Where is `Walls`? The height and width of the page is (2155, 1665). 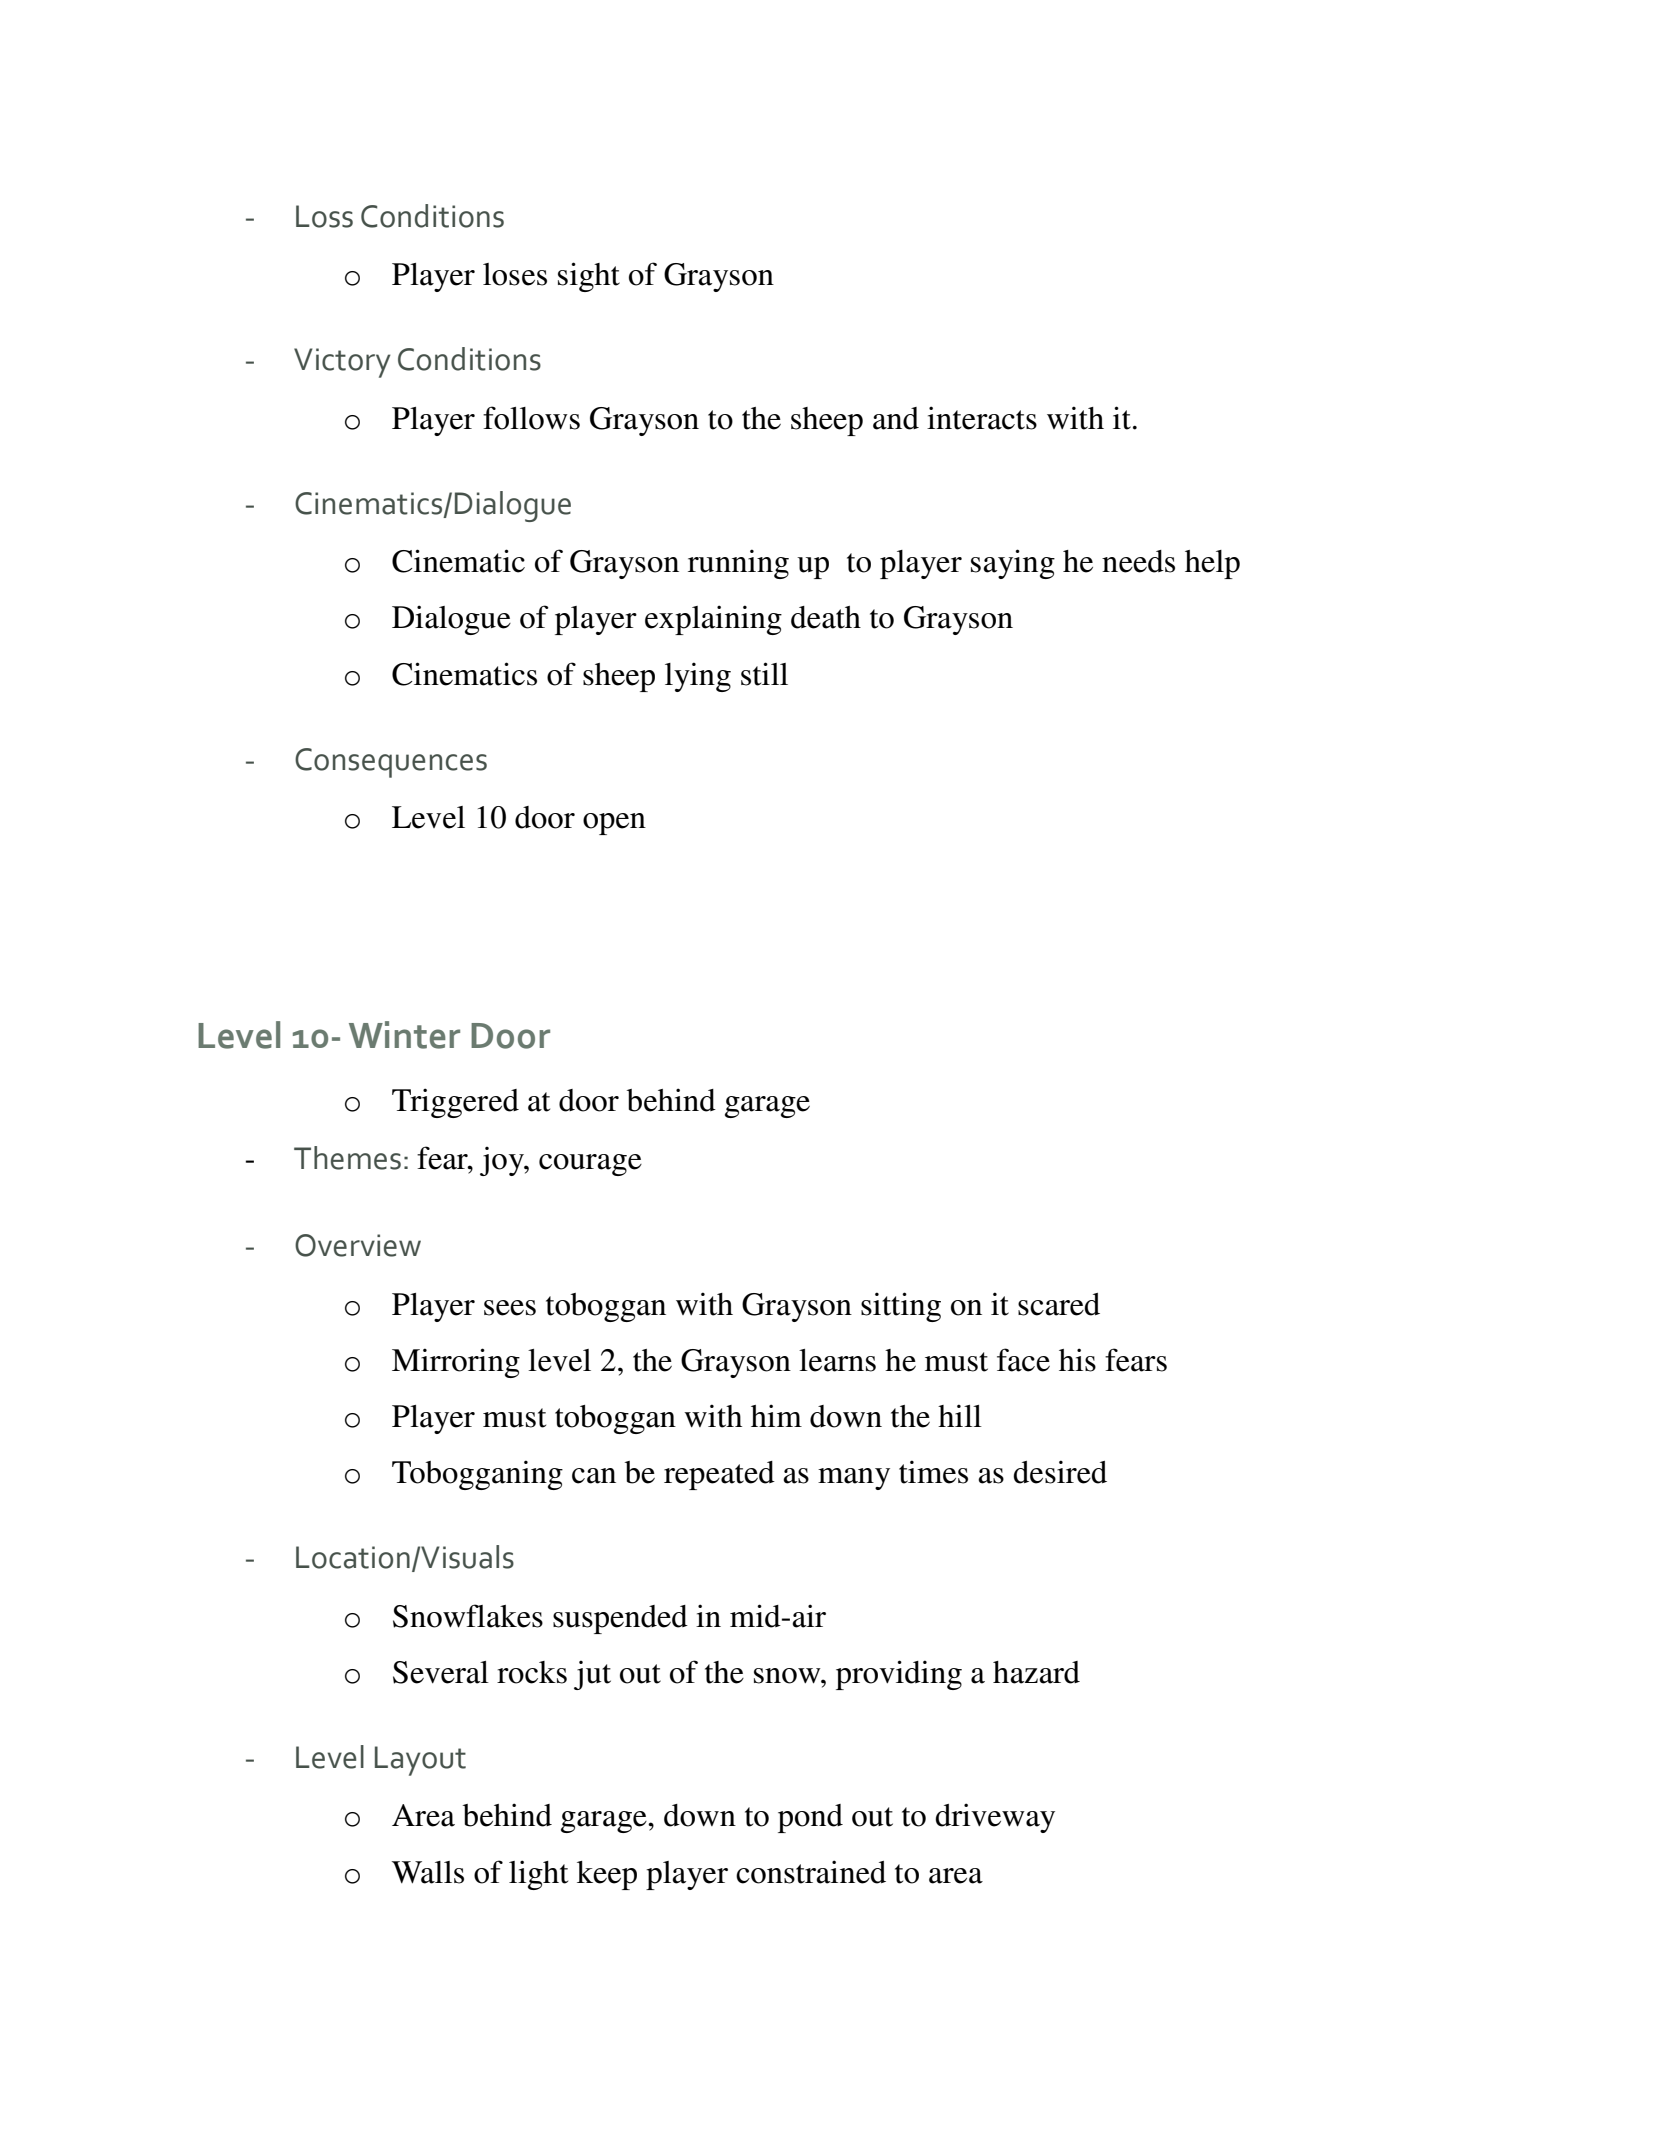
Walls is located at coordinates (428, 1872).
